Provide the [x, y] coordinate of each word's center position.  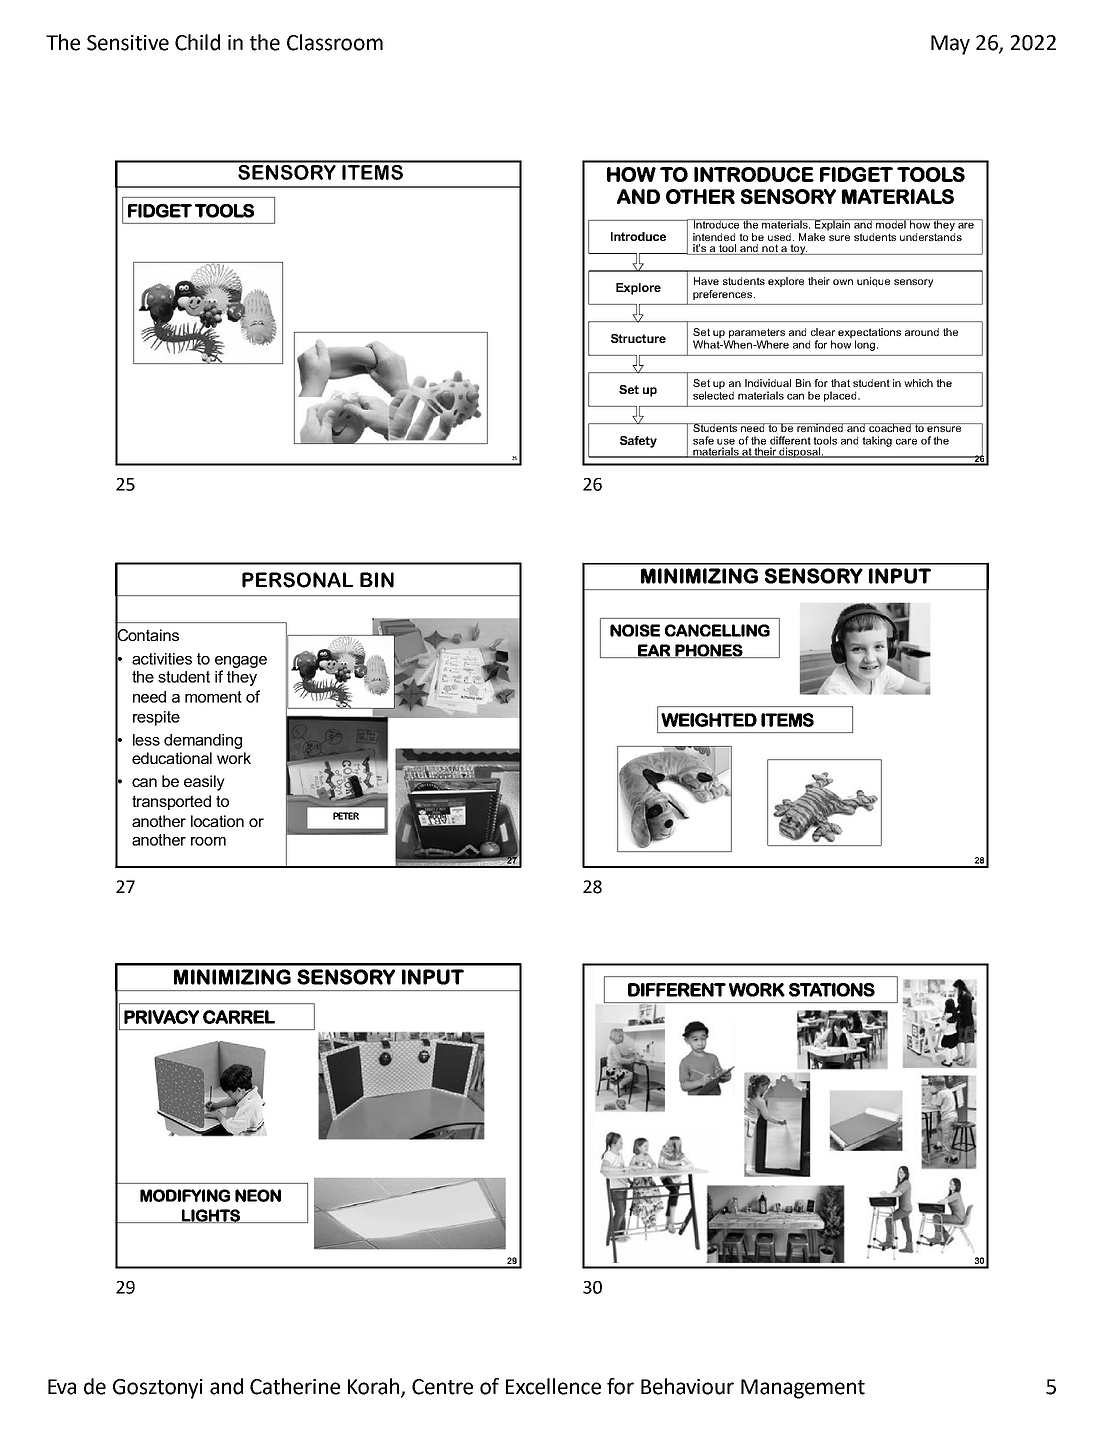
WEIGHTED [709, 720]
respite [156, 718]
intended [714, 237]
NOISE [635, 630]
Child [197, 42]
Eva [62, 1387]
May [950, 45]
